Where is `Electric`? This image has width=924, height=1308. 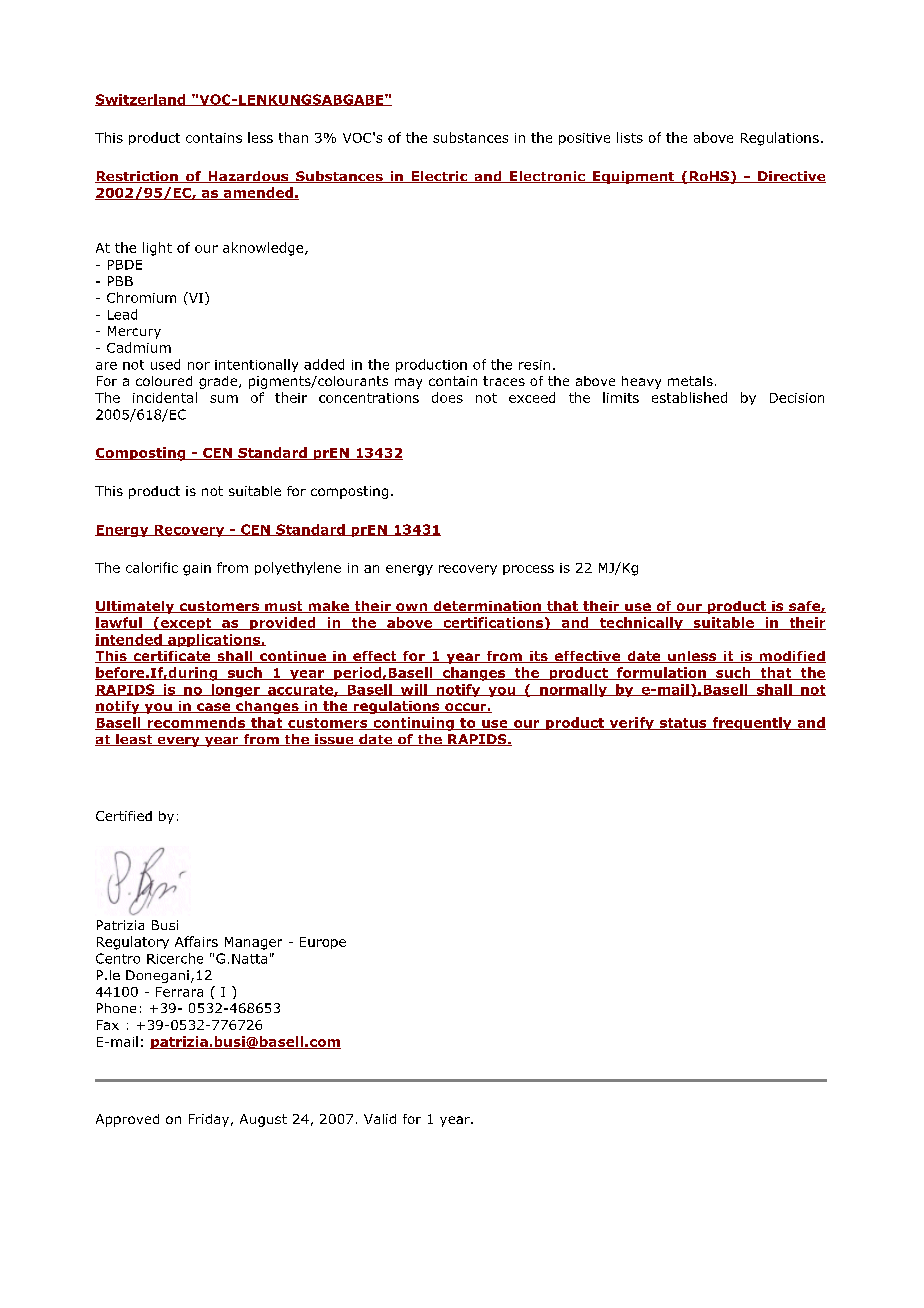 Electric is located at coordinates (439, 177).
